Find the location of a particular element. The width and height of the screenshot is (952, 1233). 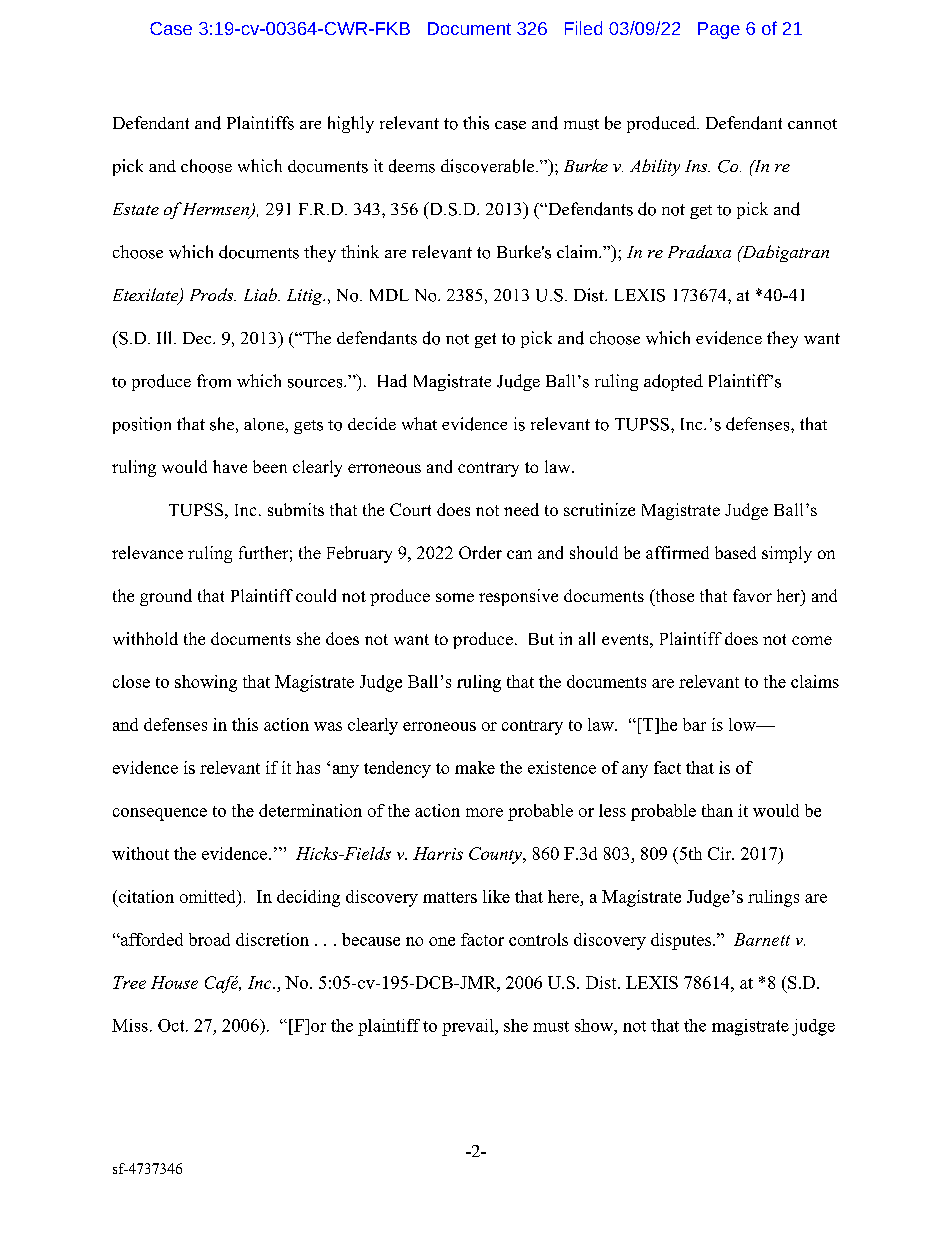

low is located at coordinates (743, 724).
